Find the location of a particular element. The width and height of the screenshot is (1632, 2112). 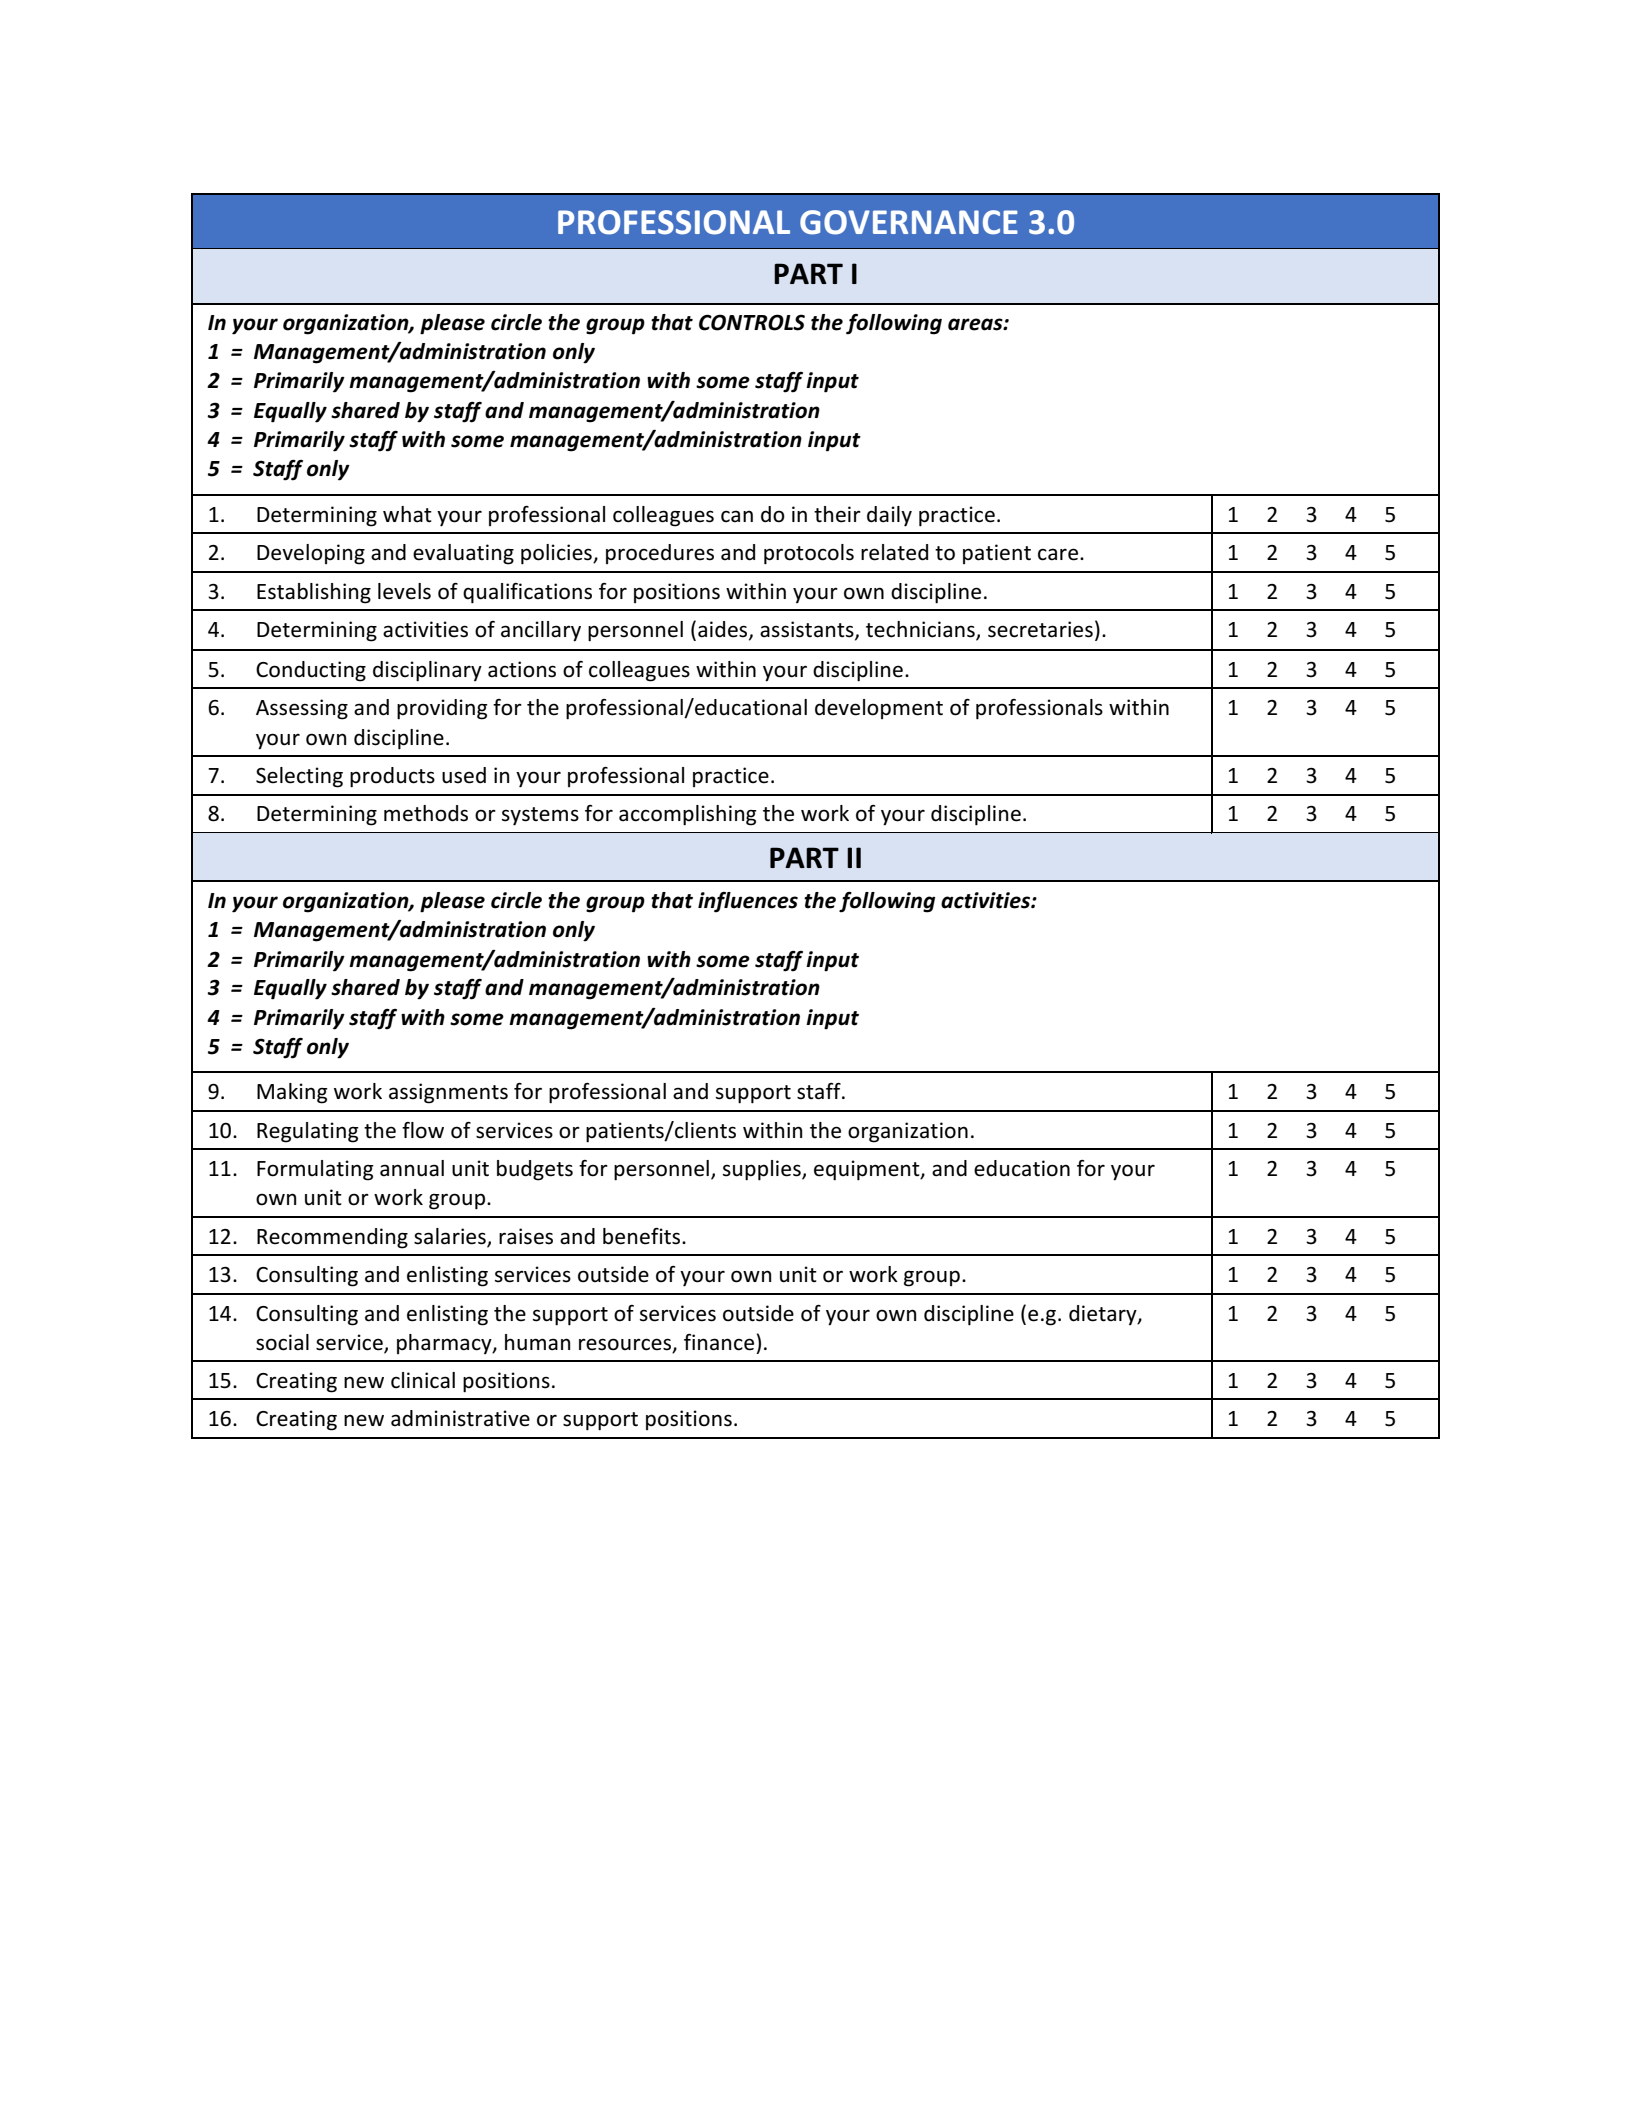

benefits is located at coordinates (643, 1236).
